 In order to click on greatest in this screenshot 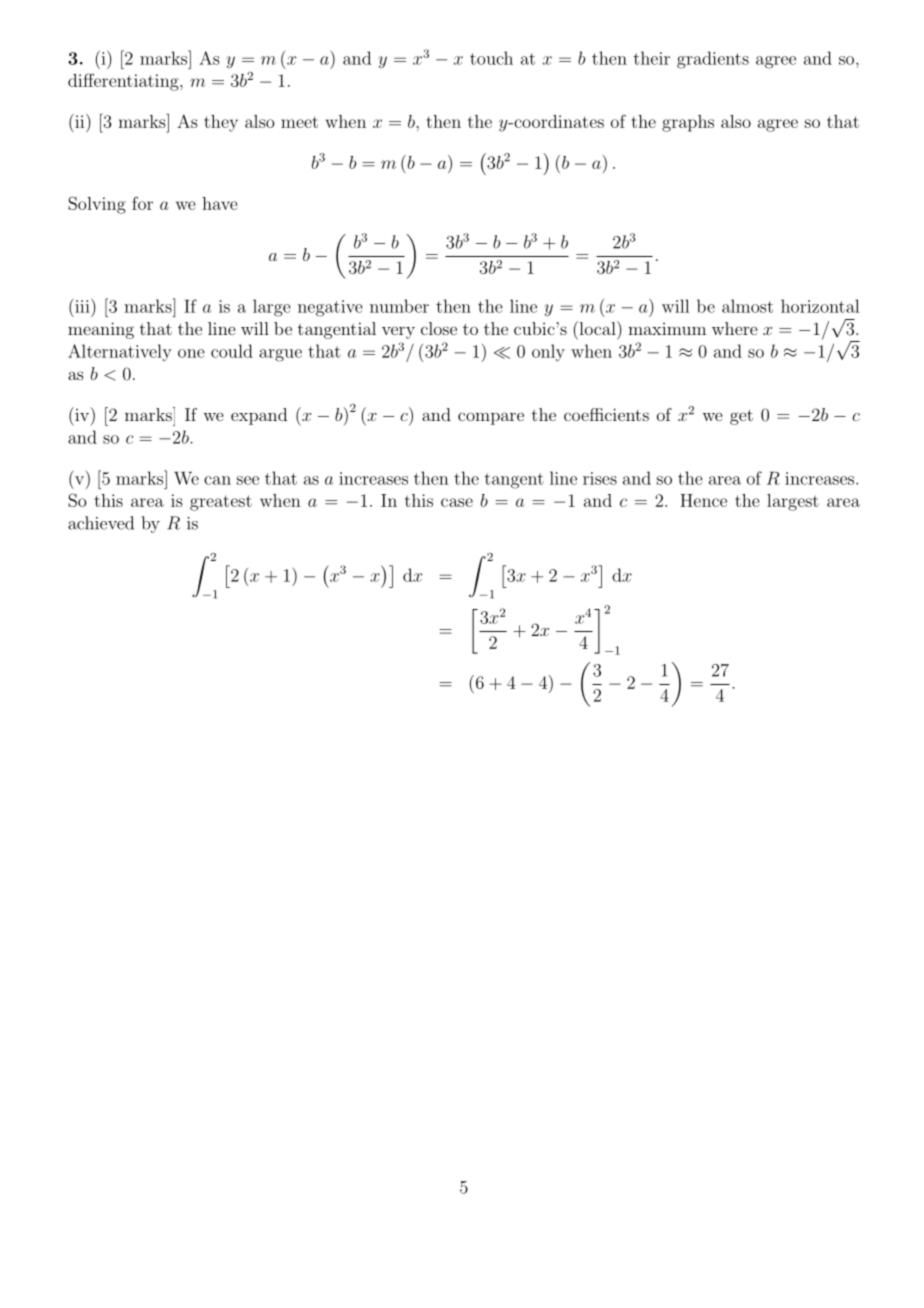, I will do `click(221, 503)`.
